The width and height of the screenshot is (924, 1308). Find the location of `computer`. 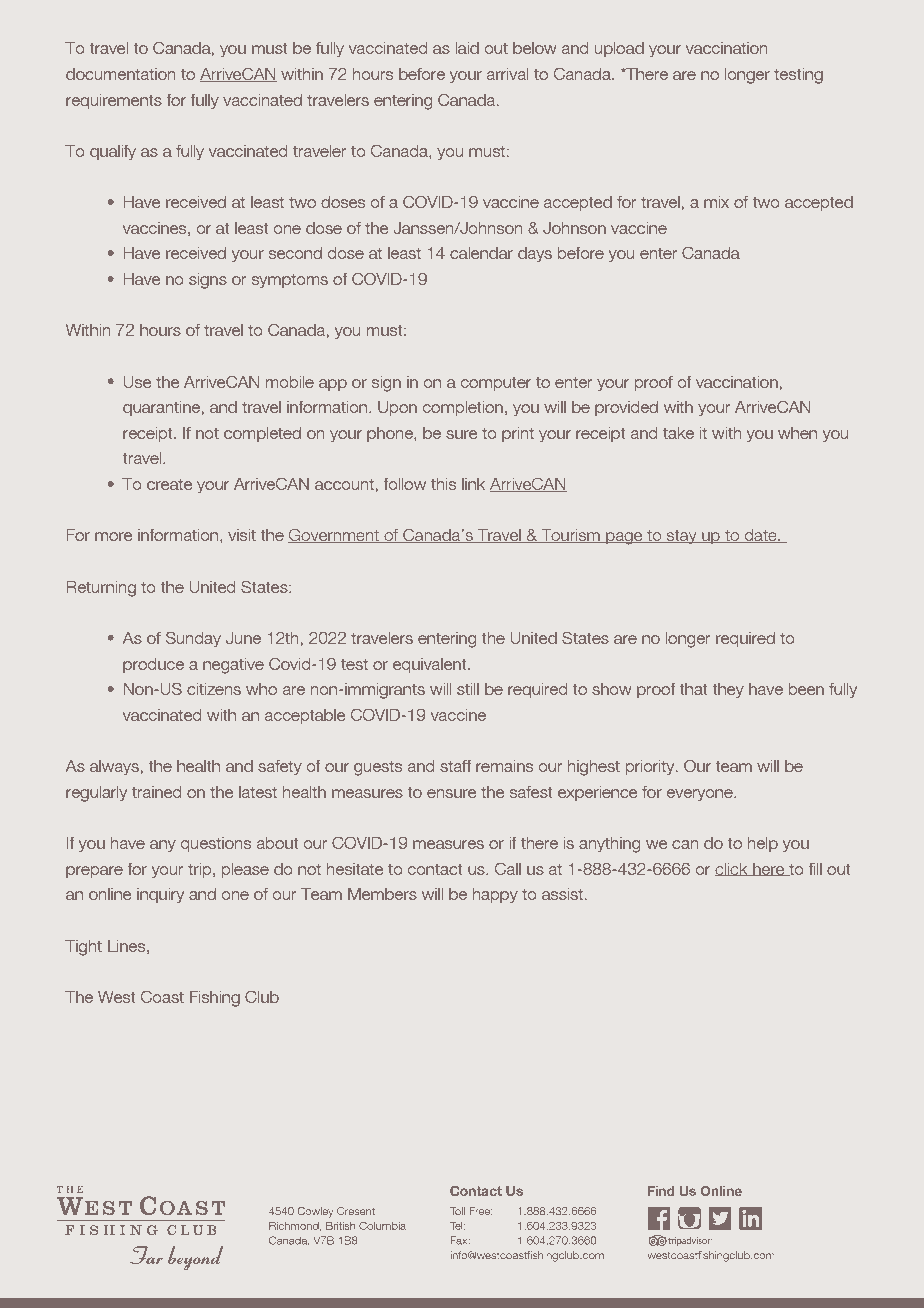

computer is located at coordinates (496, 384).
